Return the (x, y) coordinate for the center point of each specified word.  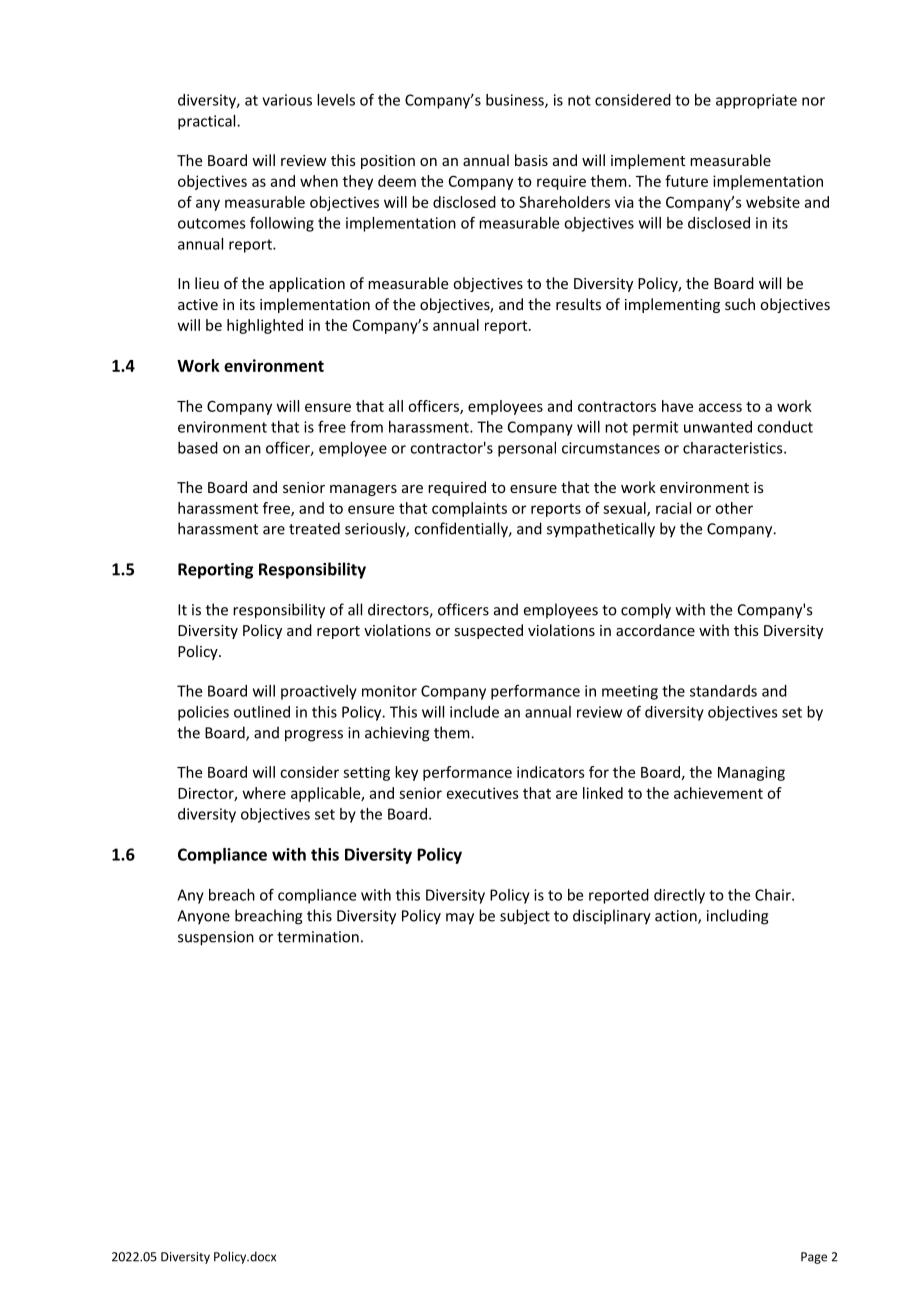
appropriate (756, 101)
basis (531, 160)
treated (314, 528)
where (264, 793)
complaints (469, 509)
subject (525, 917)
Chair (774, 895)
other (734, 508)
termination (318, 937)
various (287, 100)
